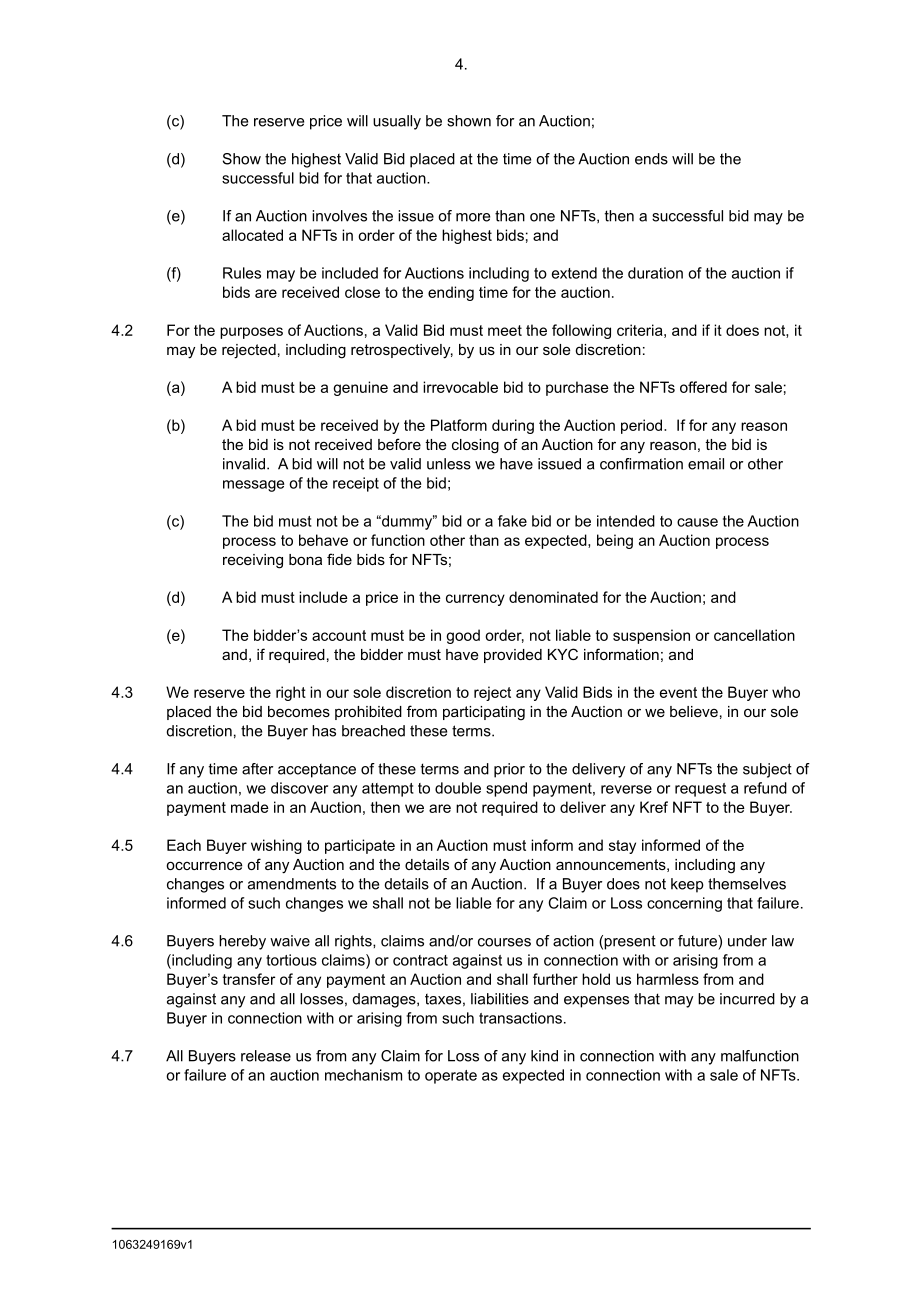 The image size is (924, 1307). I want to click on involves, so click(339, 216).
